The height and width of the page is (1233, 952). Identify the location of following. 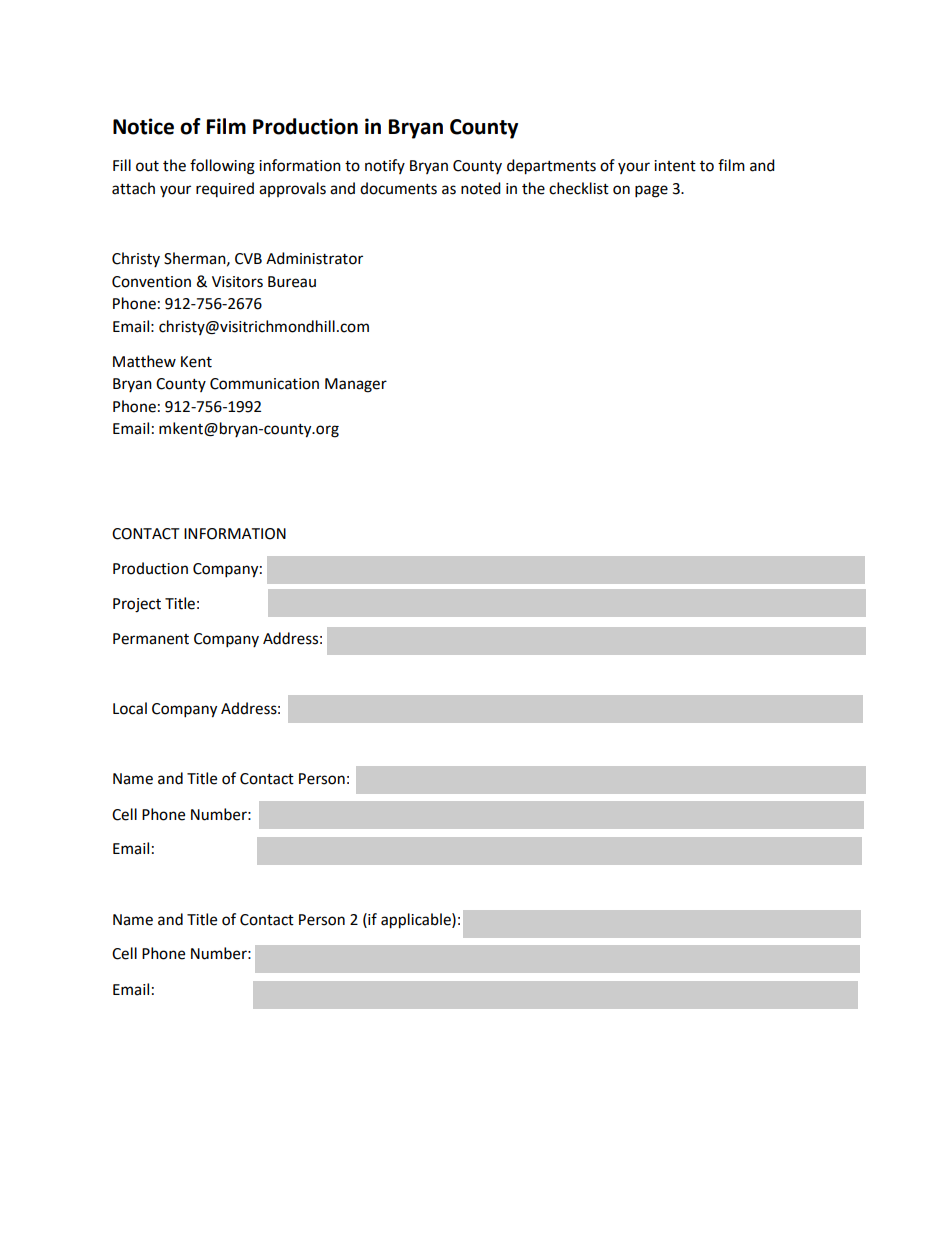
(222, 167).
